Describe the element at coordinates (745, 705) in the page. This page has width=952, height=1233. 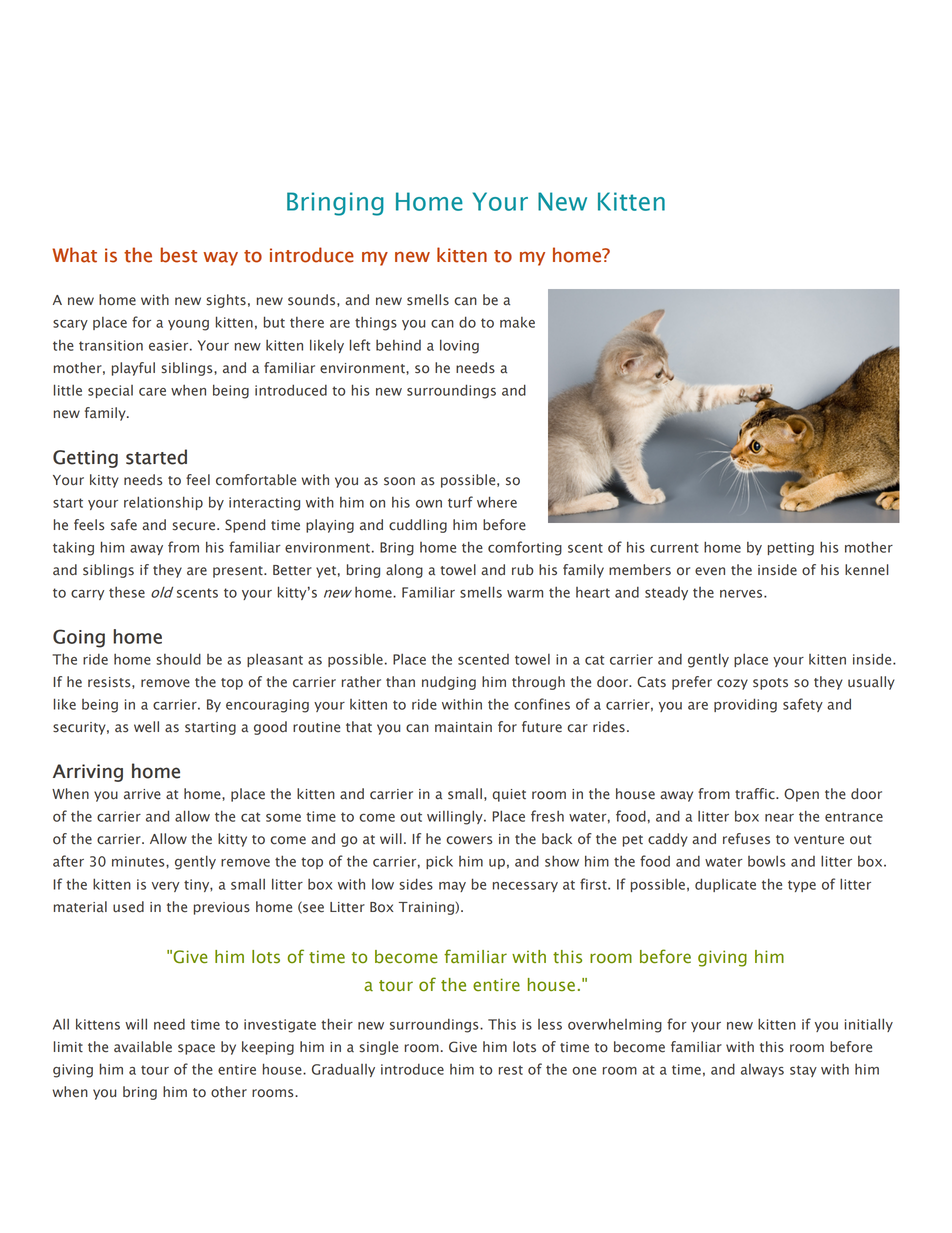
I see `providing` at that location.
